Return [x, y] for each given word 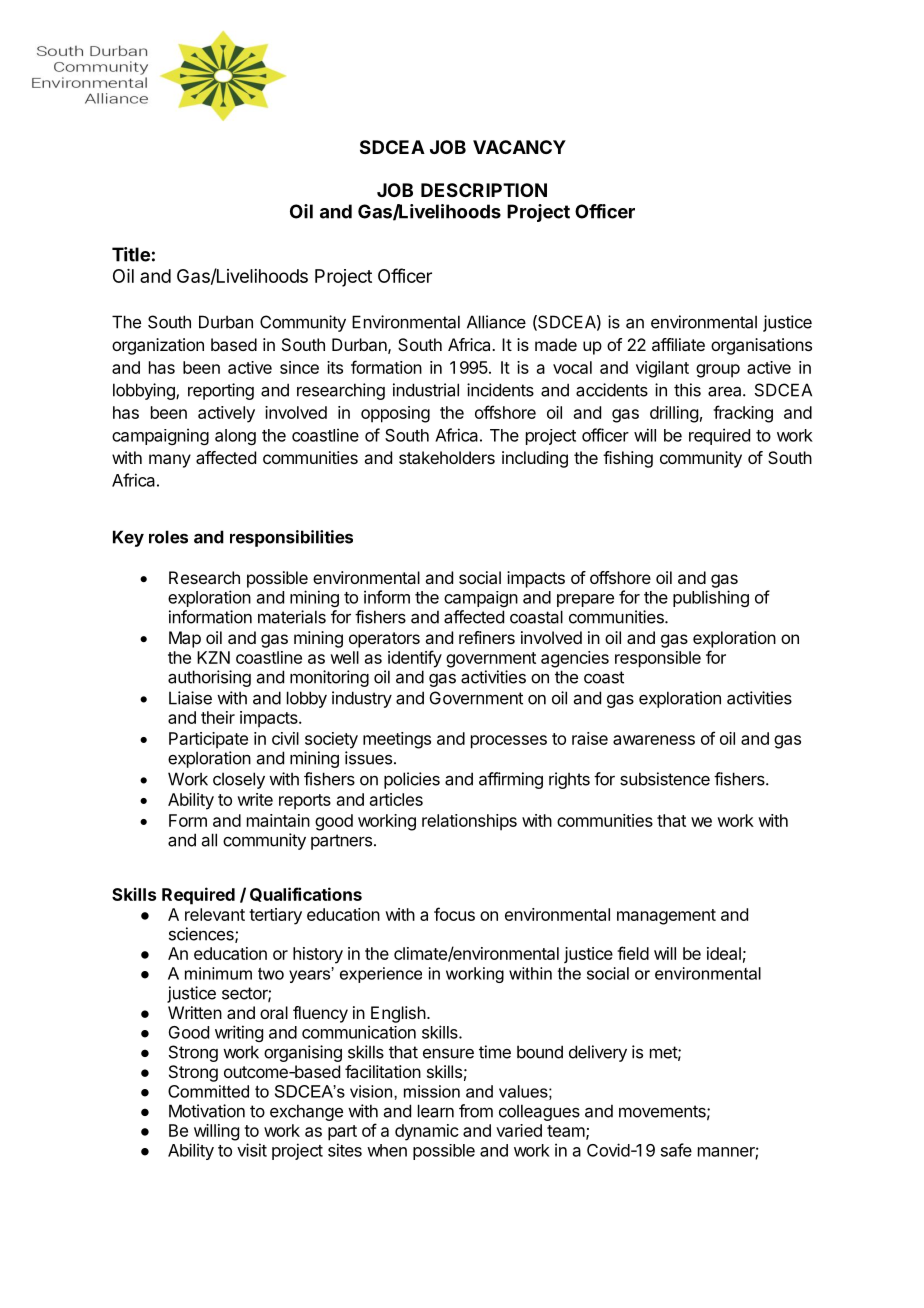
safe [676, 1150]
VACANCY [519, 147]
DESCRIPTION [484, 190]
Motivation [207, 1111]
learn [436, 1111]
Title [131, 254]
